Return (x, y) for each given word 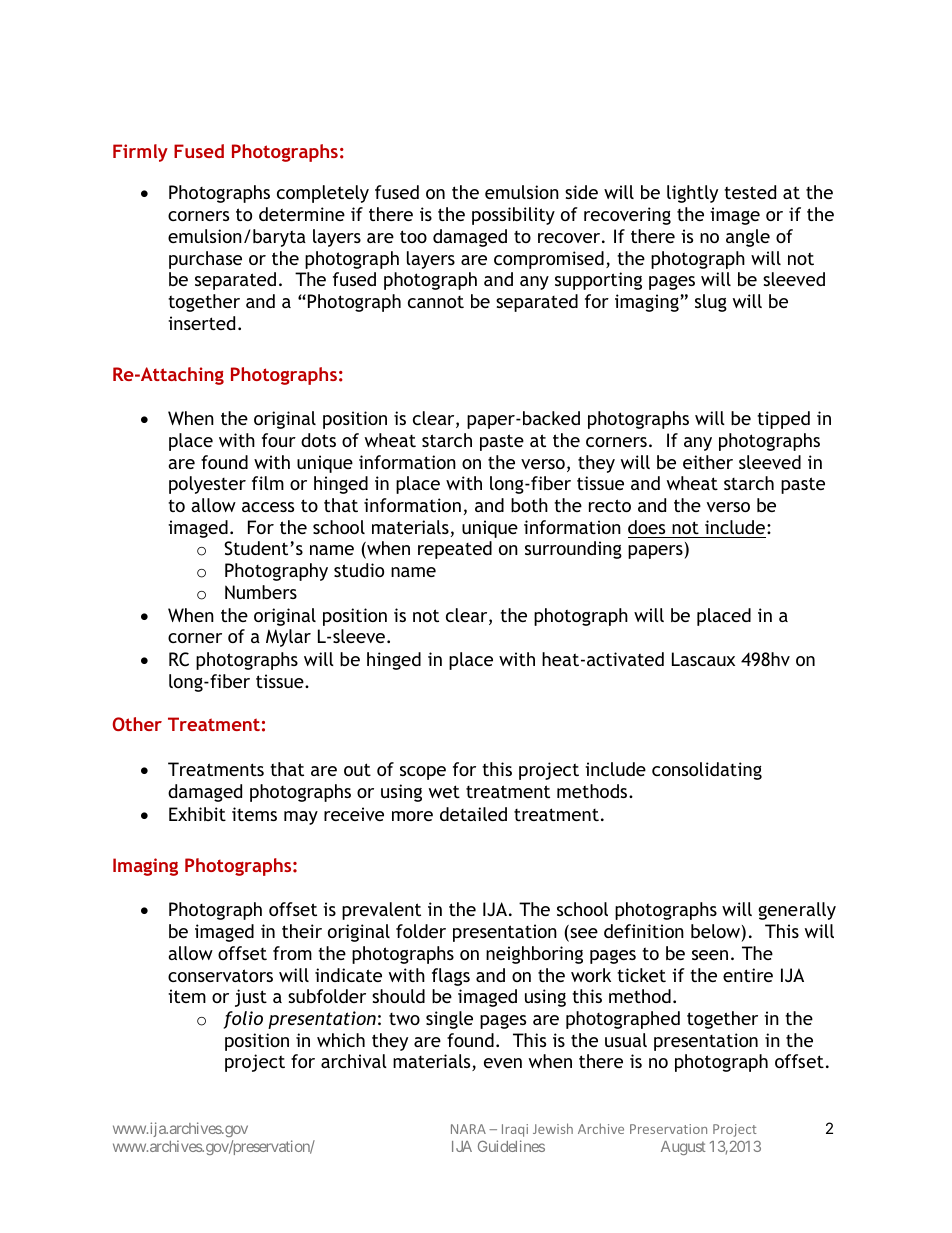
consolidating (707, 771)
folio (243, 1020)
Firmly (140, 153)
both (529, 505)
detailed (473, 814)
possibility (513, 216)
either (708, 462)
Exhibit (197, 814)
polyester (207, 485)
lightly (692, 194)
